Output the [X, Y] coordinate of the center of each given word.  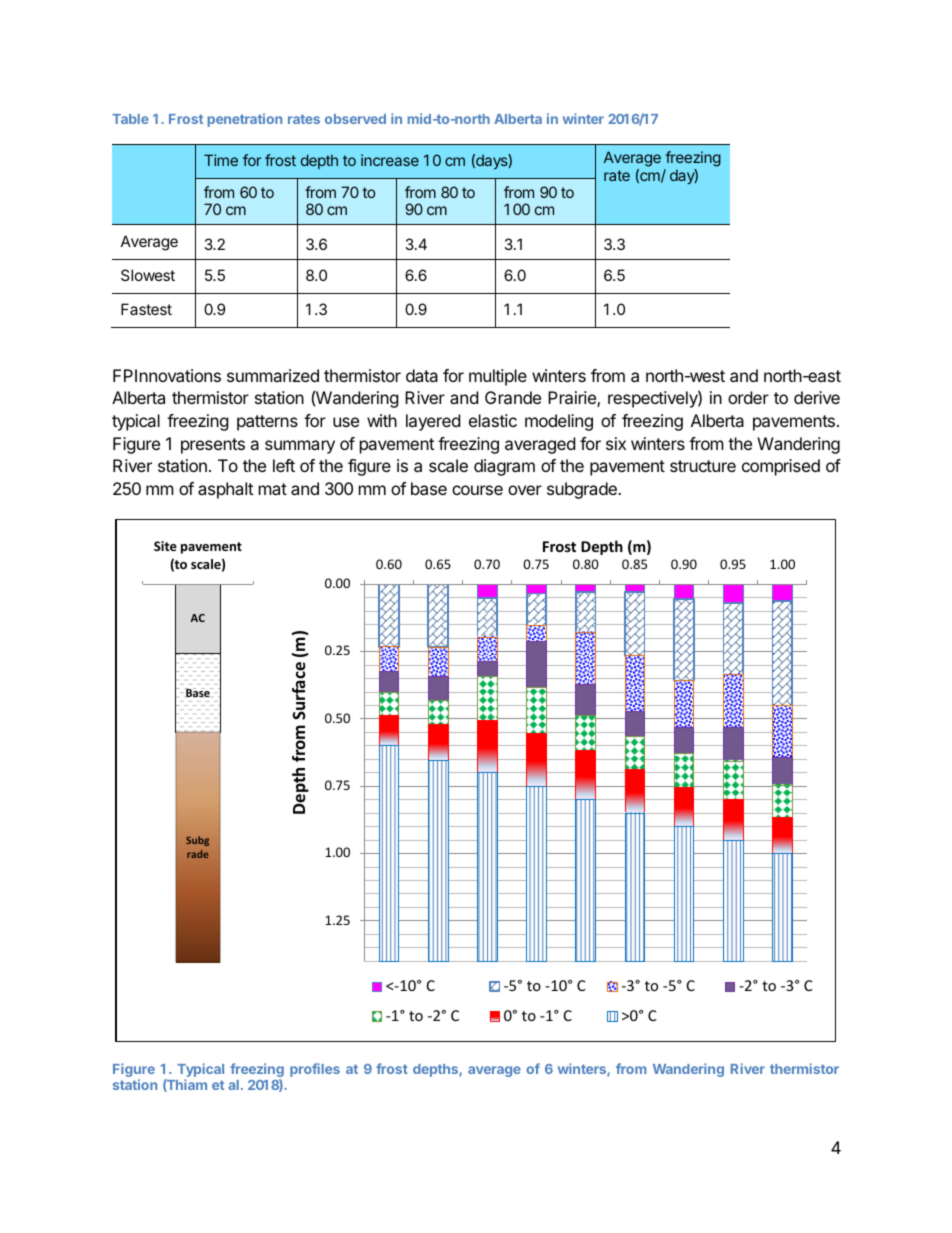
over [525, 490]
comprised [781, 467]
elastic [493, 420]
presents [213, 446]
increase [390, 160]
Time [221, 160]
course [477, 490]
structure [703, 466]
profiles [315, 1070]
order [748, 397]
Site [165, 546]
